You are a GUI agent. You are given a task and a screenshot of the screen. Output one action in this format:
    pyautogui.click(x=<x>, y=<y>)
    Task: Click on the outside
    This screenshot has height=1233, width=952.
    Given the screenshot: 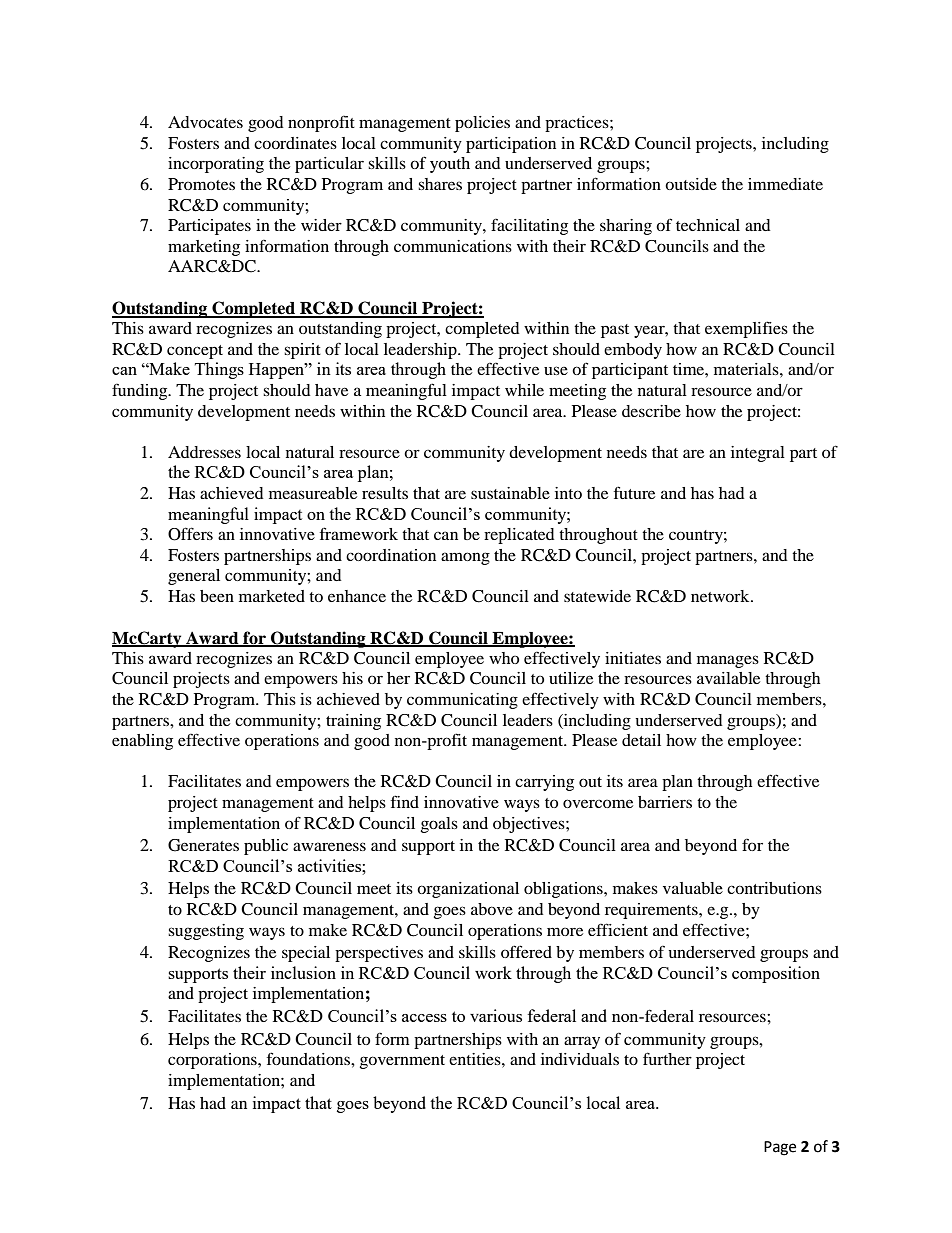 What is the action you would take?
    pyautogui.click(x=691, y=184)
